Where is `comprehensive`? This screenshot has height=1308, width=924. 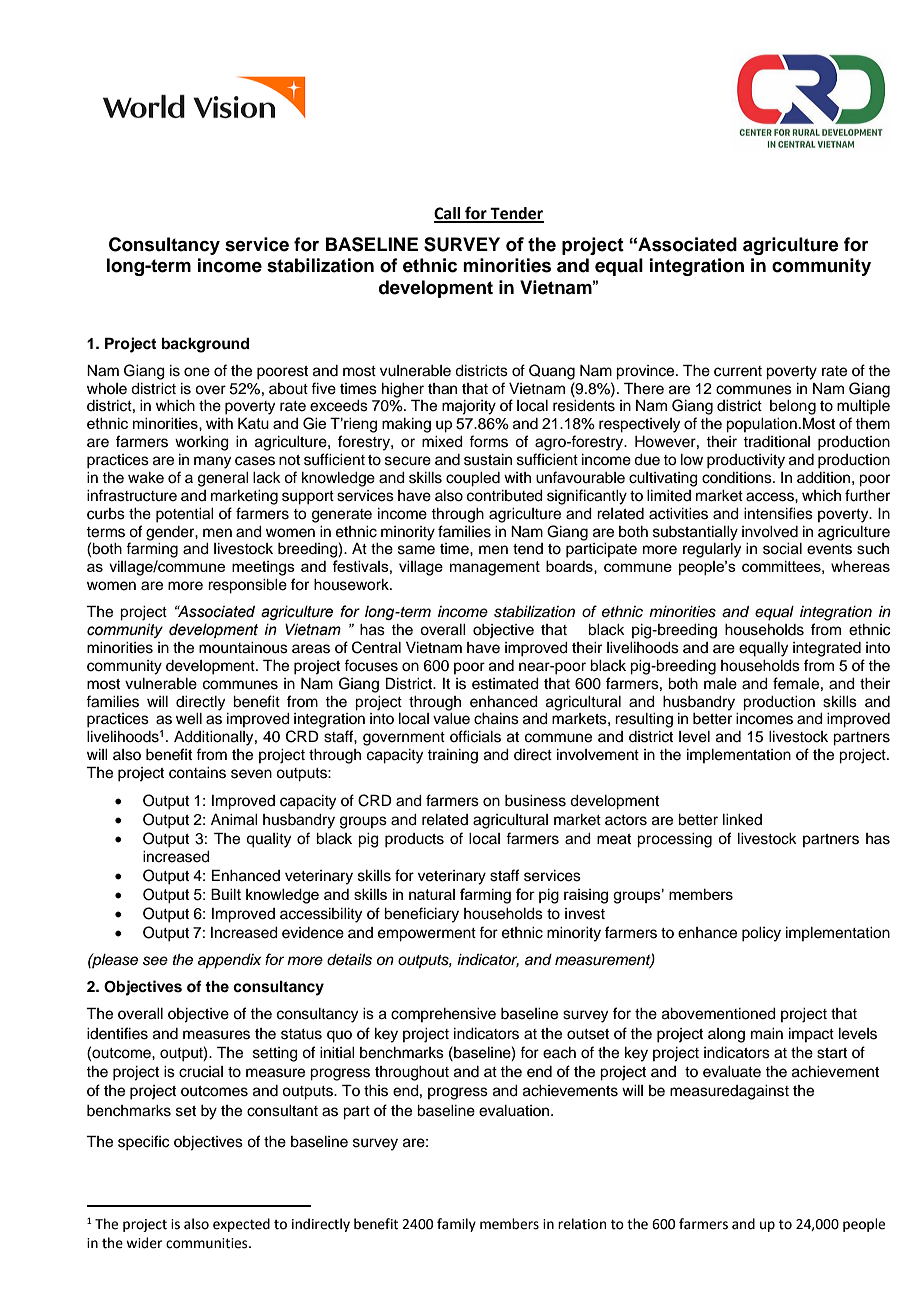
comprehensive is located at coordinates (443, 1015).
